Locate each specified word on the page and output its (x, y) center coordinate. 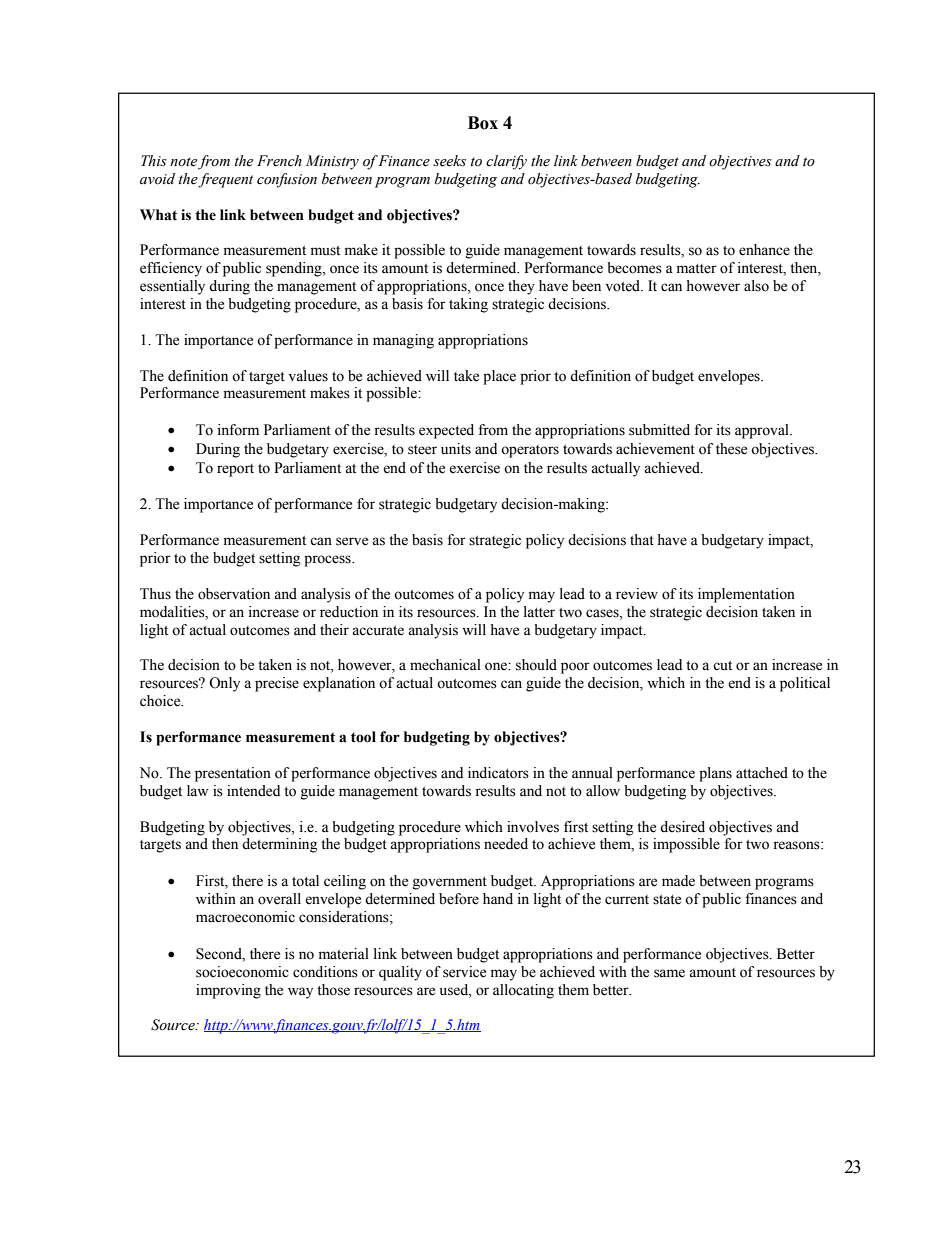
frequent (225, 180)
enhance (764, 250)
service (464, 972)
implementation (746, 595)
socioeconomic (242, 972)
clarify (506, 162)
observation (234, 594)
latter (539, 612)
